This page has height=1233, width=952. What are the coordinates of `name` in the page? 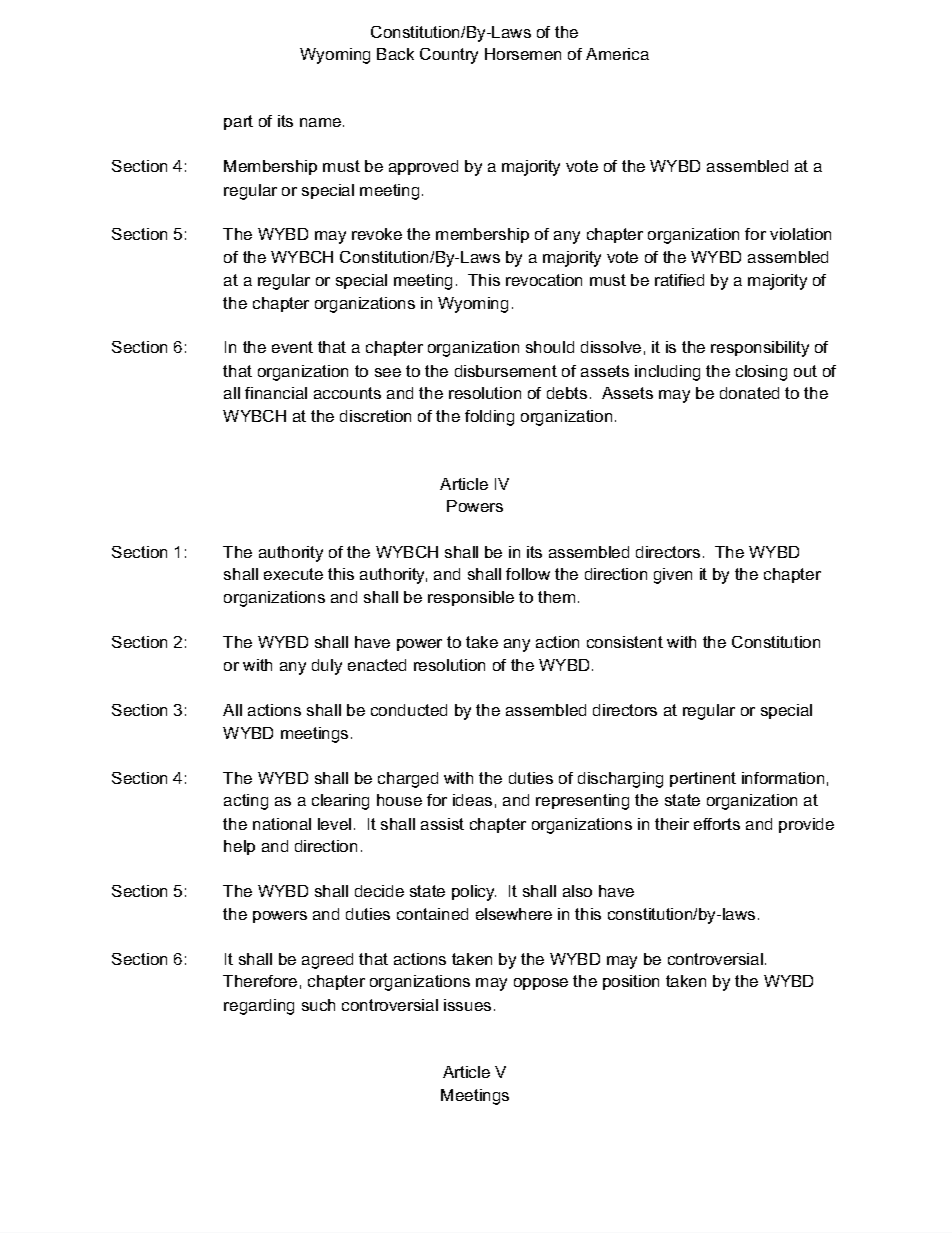 It's located at (322, 122).
